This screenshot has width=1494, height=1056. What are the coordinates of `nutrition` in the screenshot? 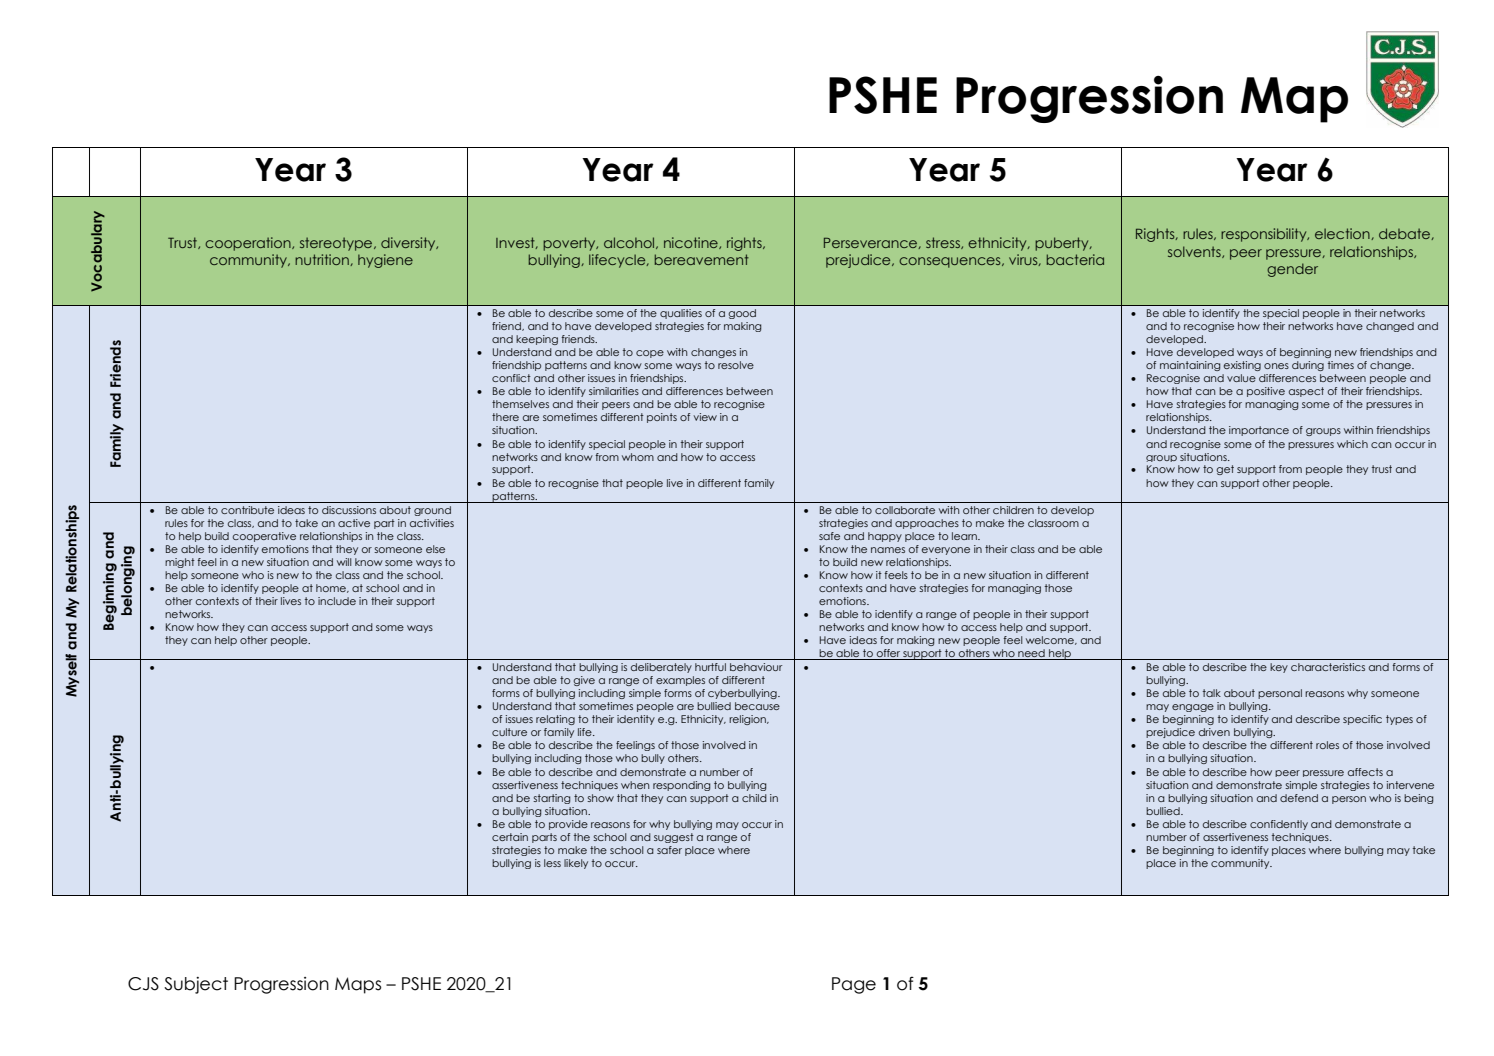 It's located at (323, 260).
